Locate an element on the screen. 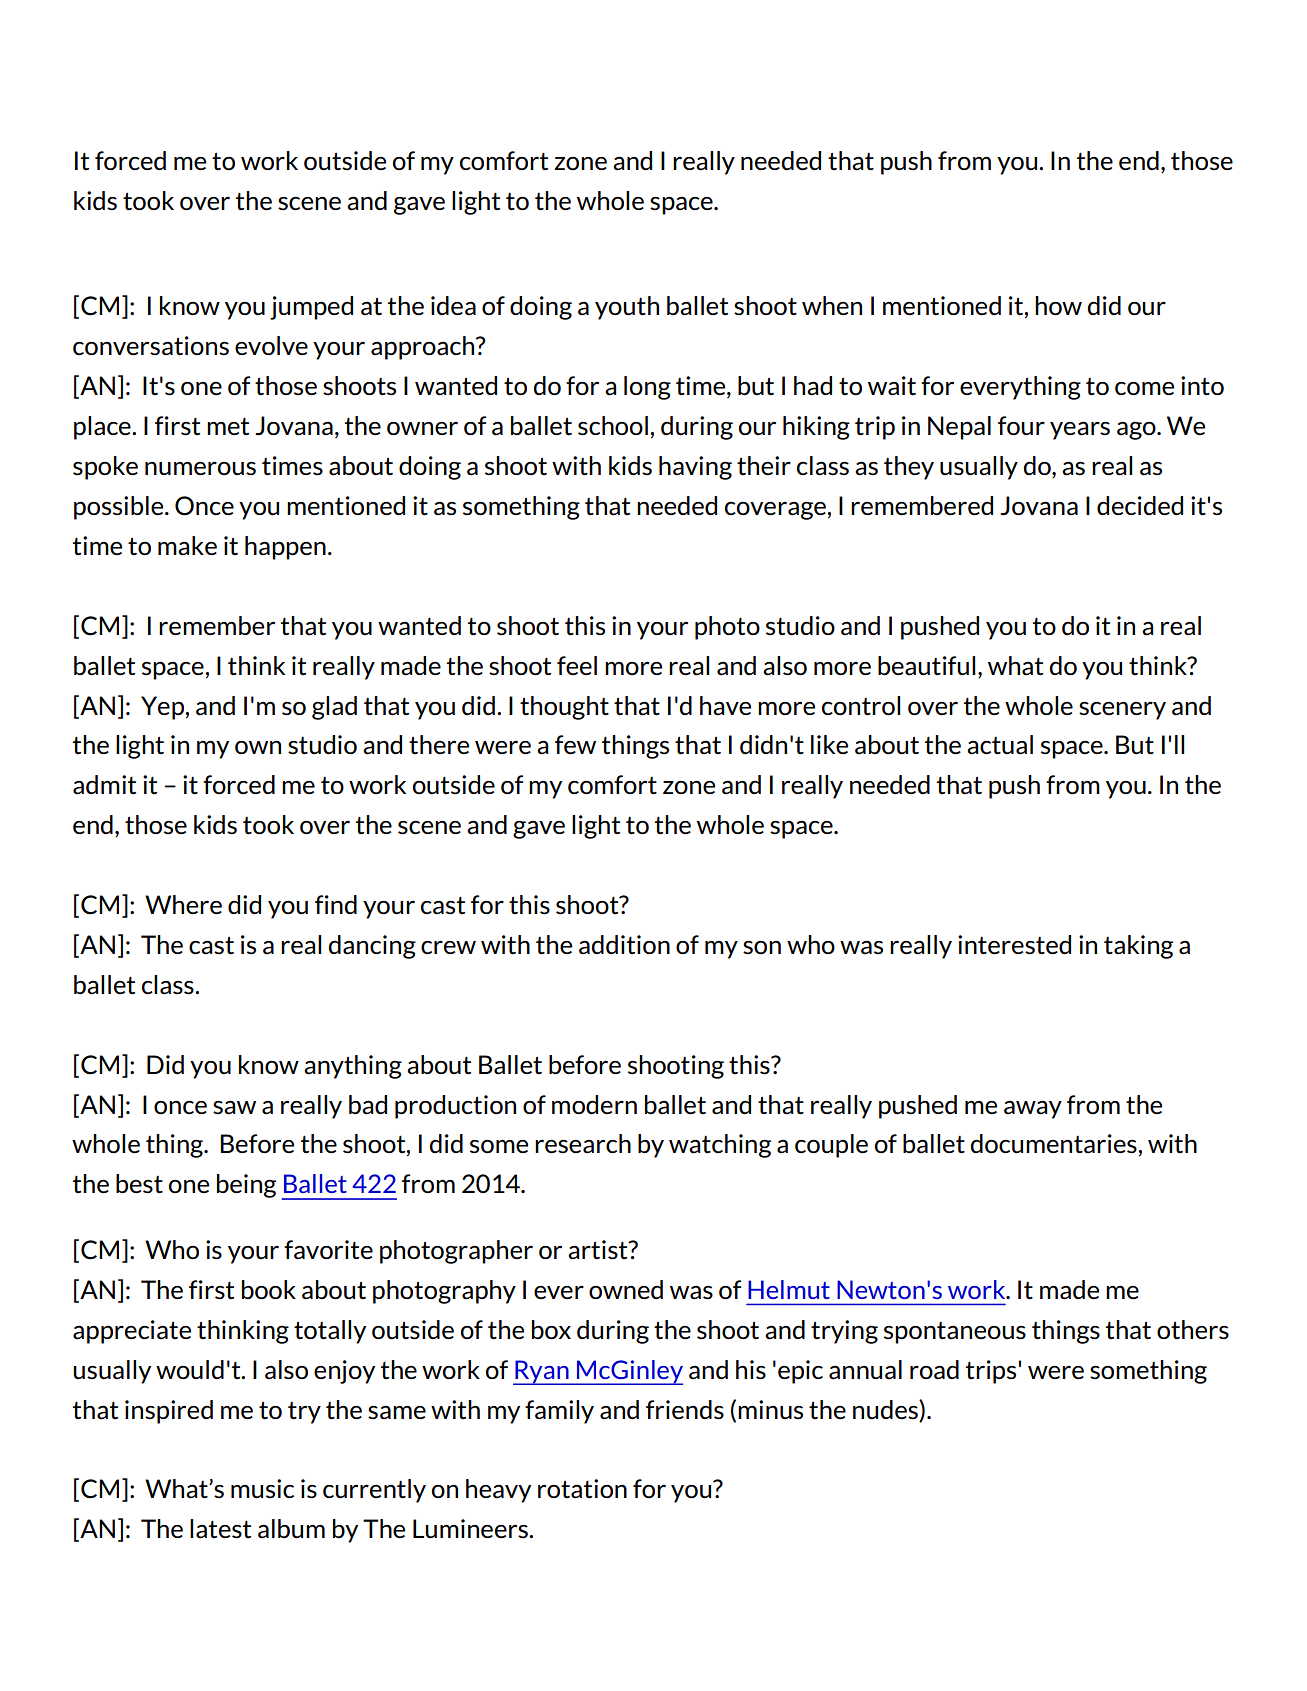  Where is located at coordinates (183, 904).
